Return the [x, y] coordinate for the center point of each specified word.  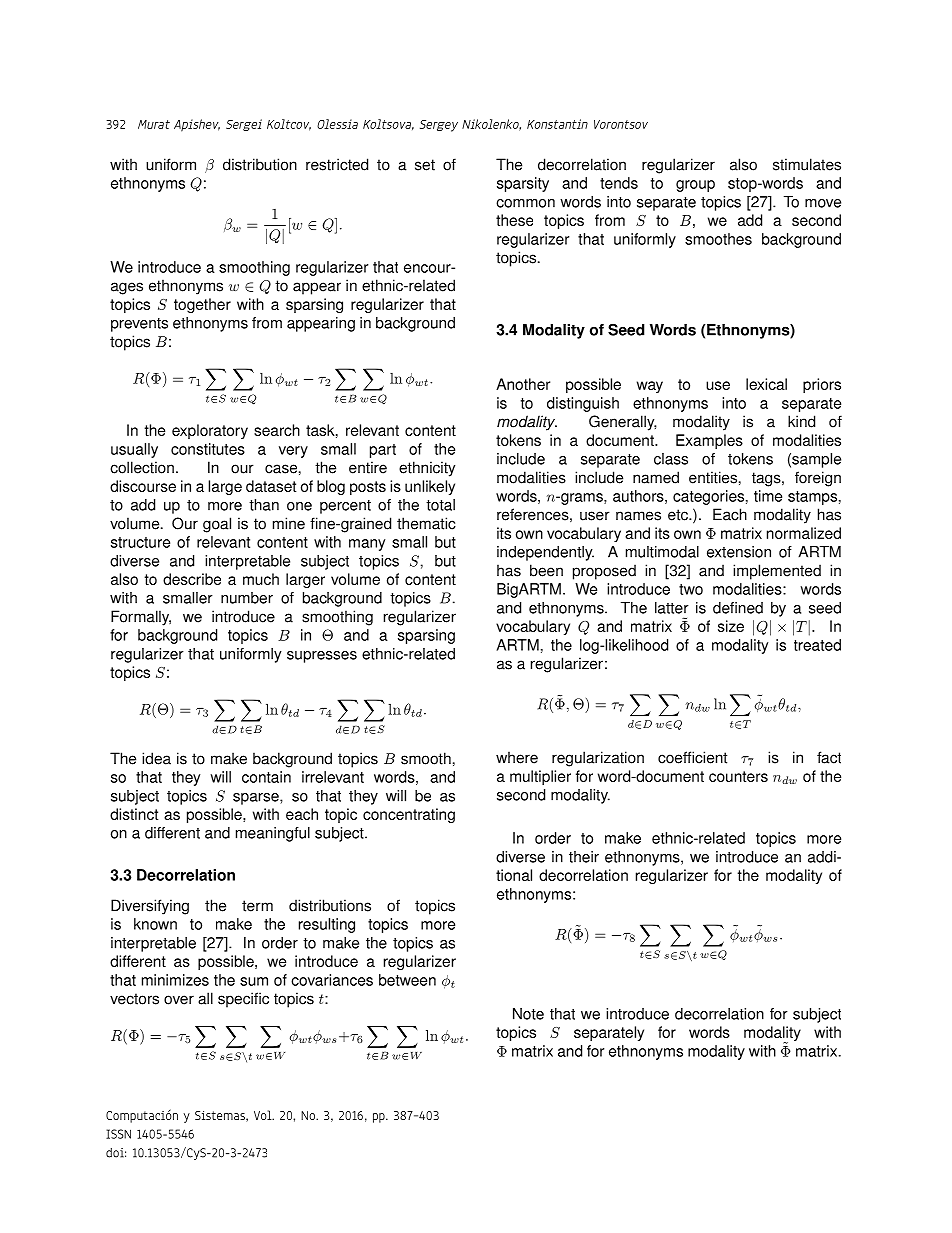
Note [528, 1014]
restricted [337, 164]
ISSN [118, 1134]
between [407, 980]
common [525, 203]
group [695, 186]
